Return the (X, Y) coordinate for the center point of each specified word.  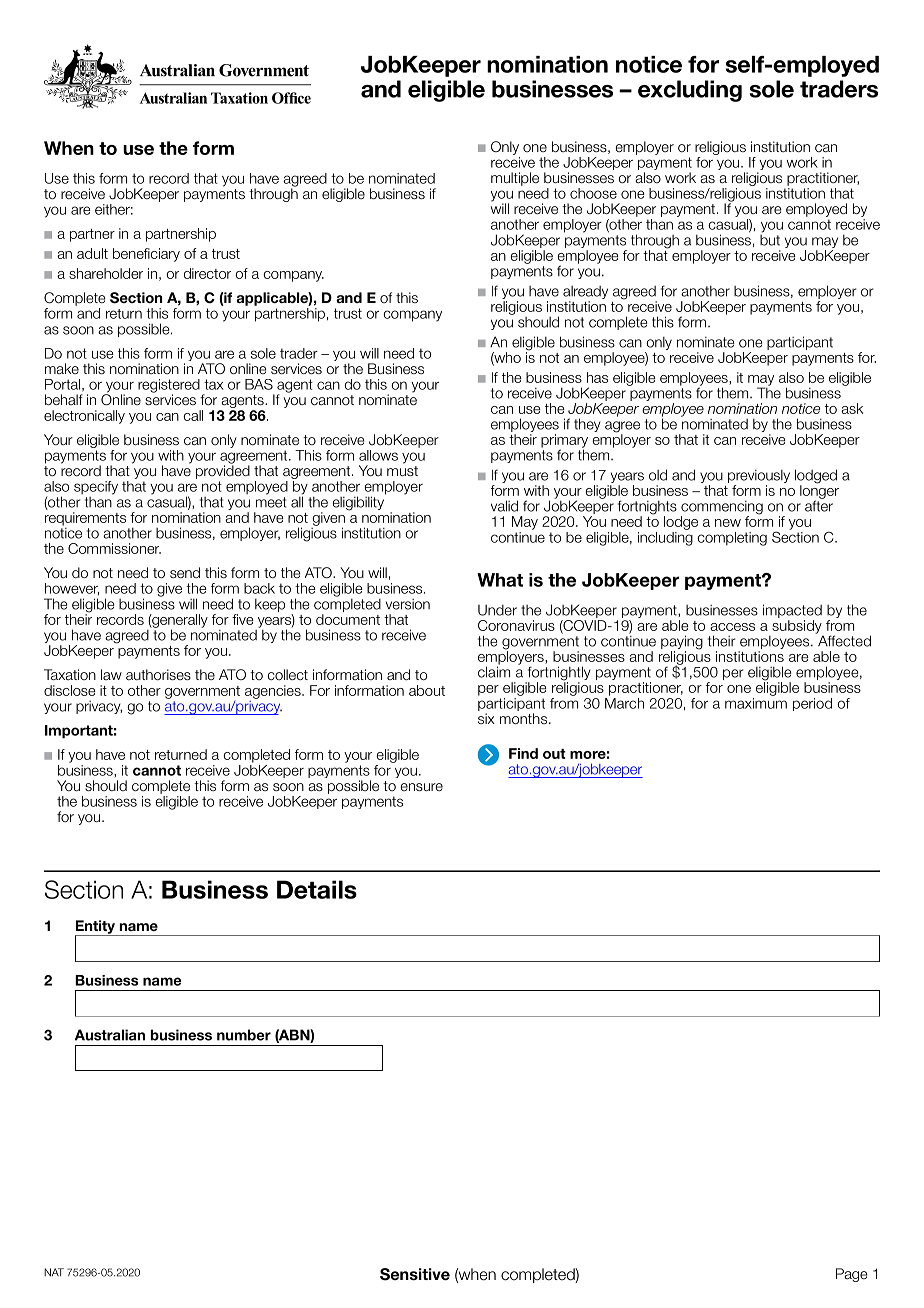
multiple (515, 179)
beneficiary (146, 255)
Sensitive (415, 1274)
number (244, 1035)
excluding (690, 91)
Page (852, 1275)
